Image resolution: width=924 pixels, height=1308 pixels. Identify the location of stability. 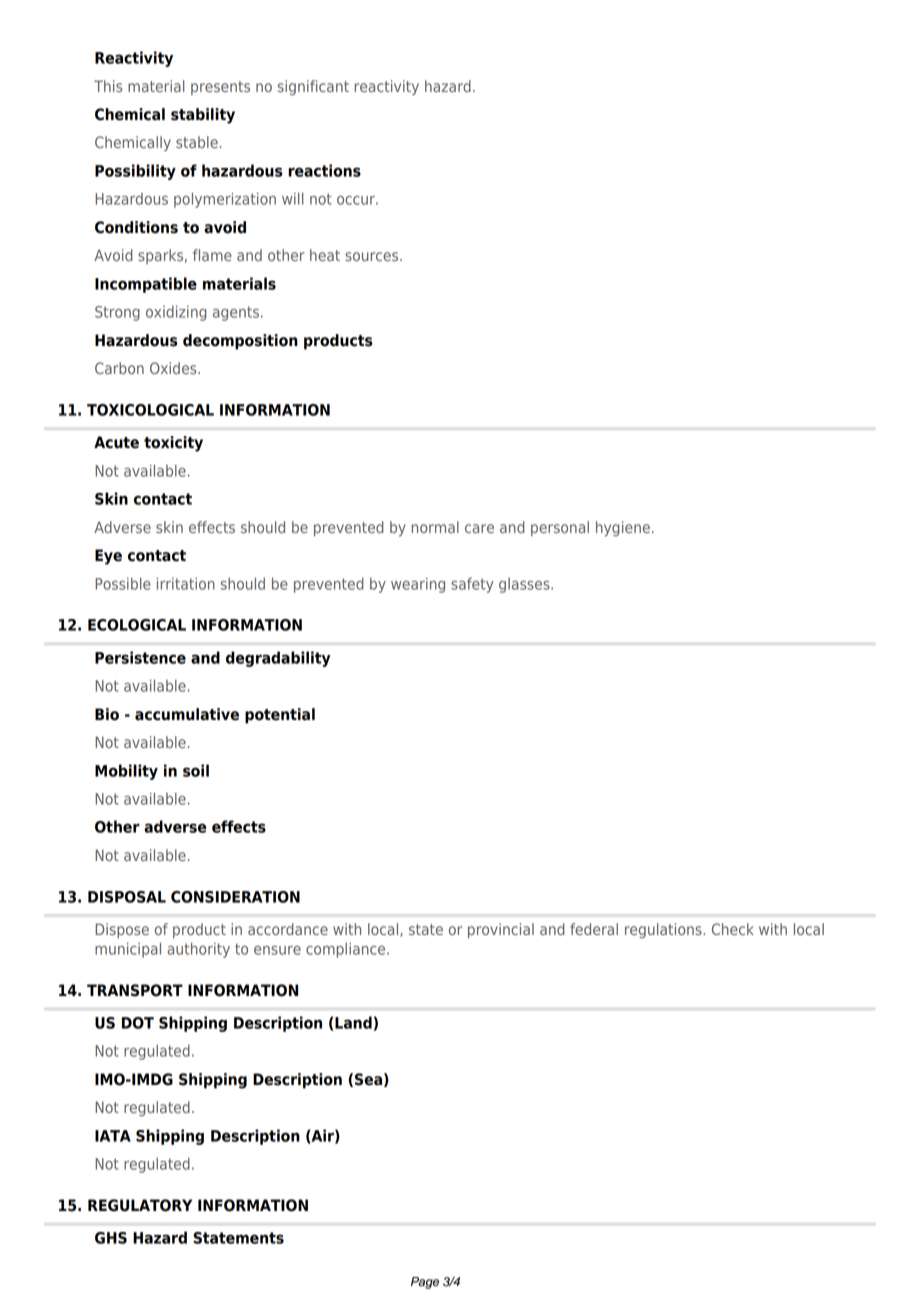
(203, 116).
